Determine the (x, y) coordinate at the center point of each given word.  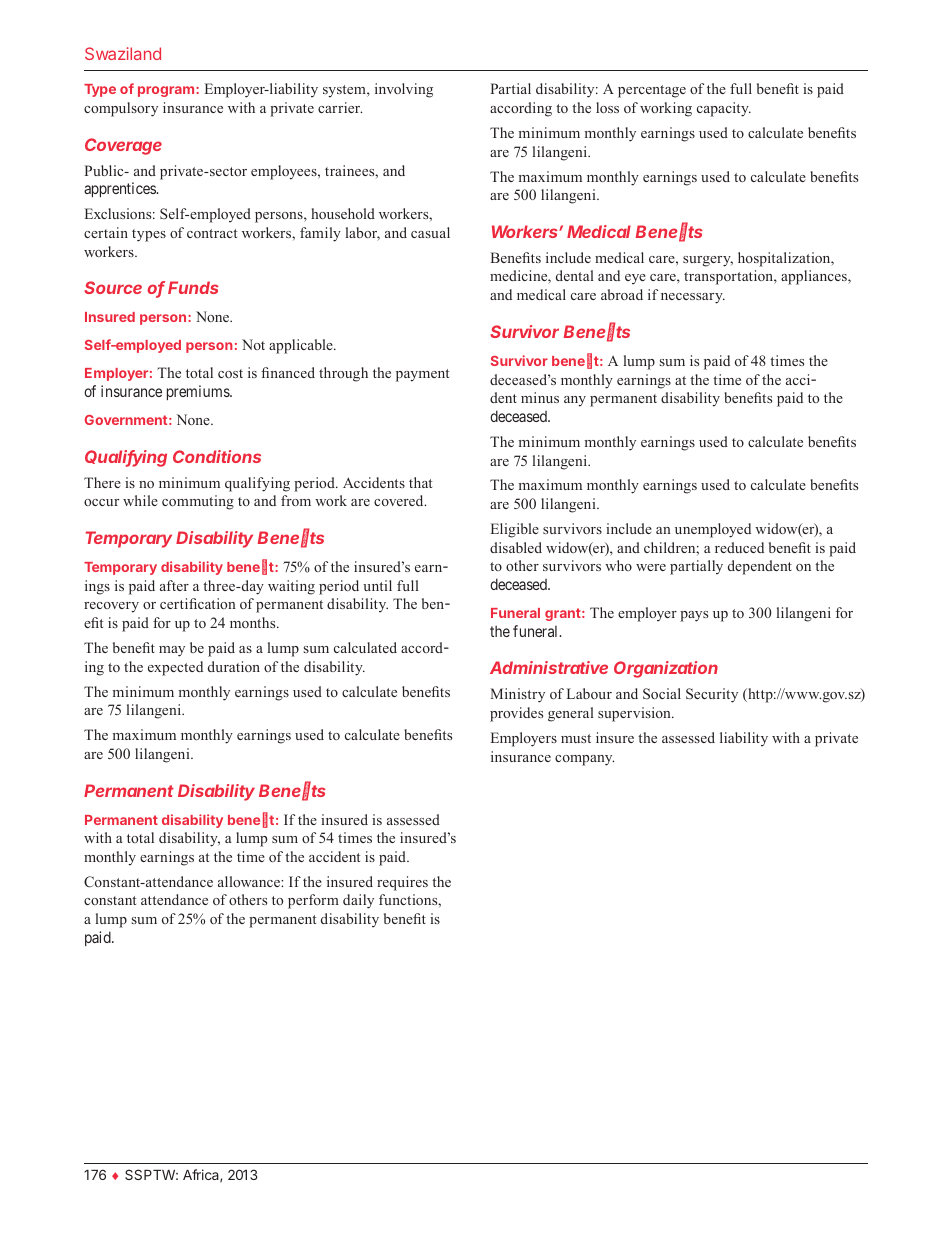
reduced (739, 547)
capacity (724, 109)
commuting (198, 502)
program (166, 91)
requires (402, 883)
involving (404, 90)
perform (313, 901)
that (420, 482)
